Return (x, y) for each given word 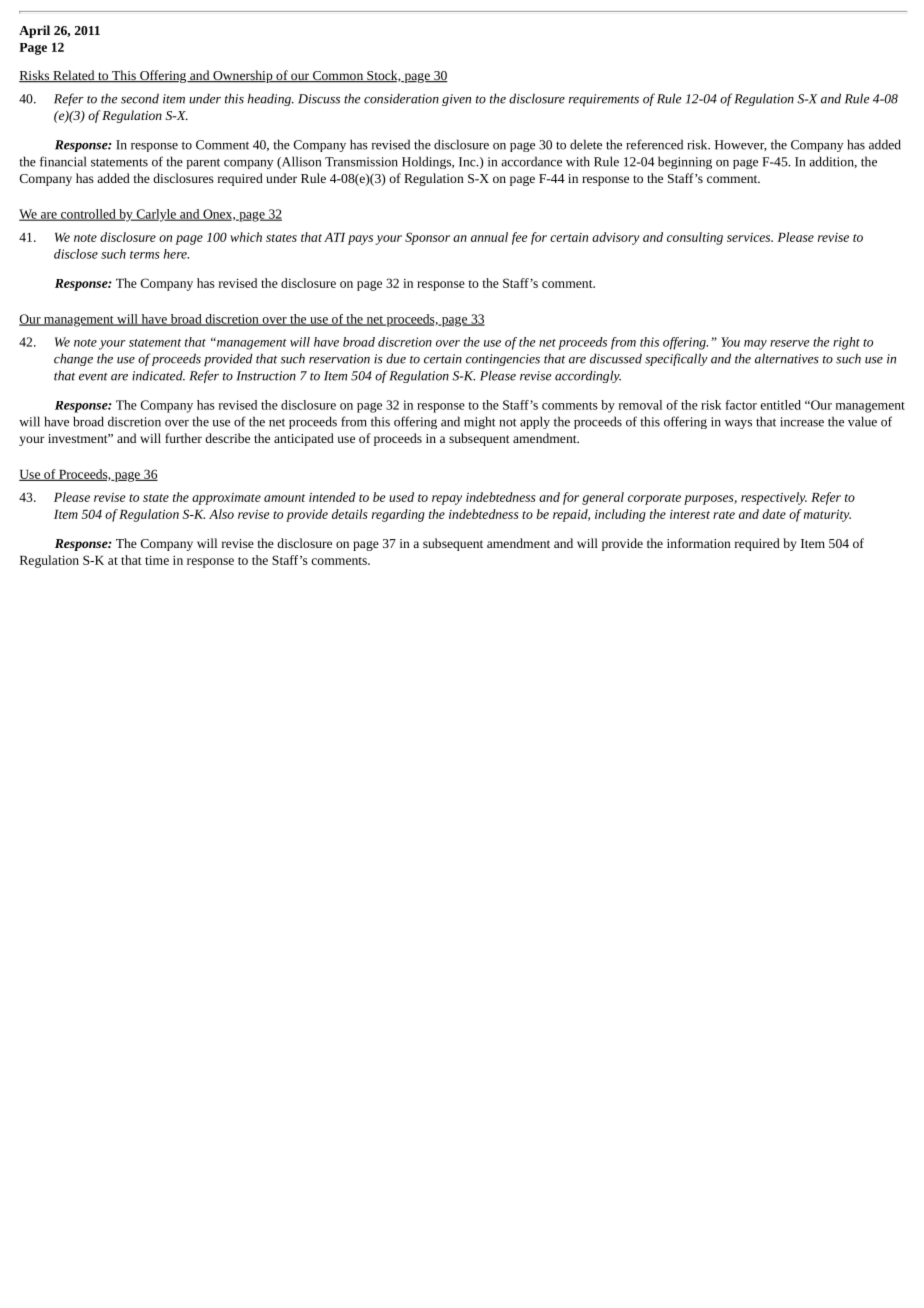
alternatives (787, 358)
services (749, 237)
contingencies (503, 360)
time (157, 560)
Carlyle (156, 215)
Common (337, 77)
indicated (158, 375)
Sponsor (427, 238)
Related (74, 76)
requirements (604, 100)
